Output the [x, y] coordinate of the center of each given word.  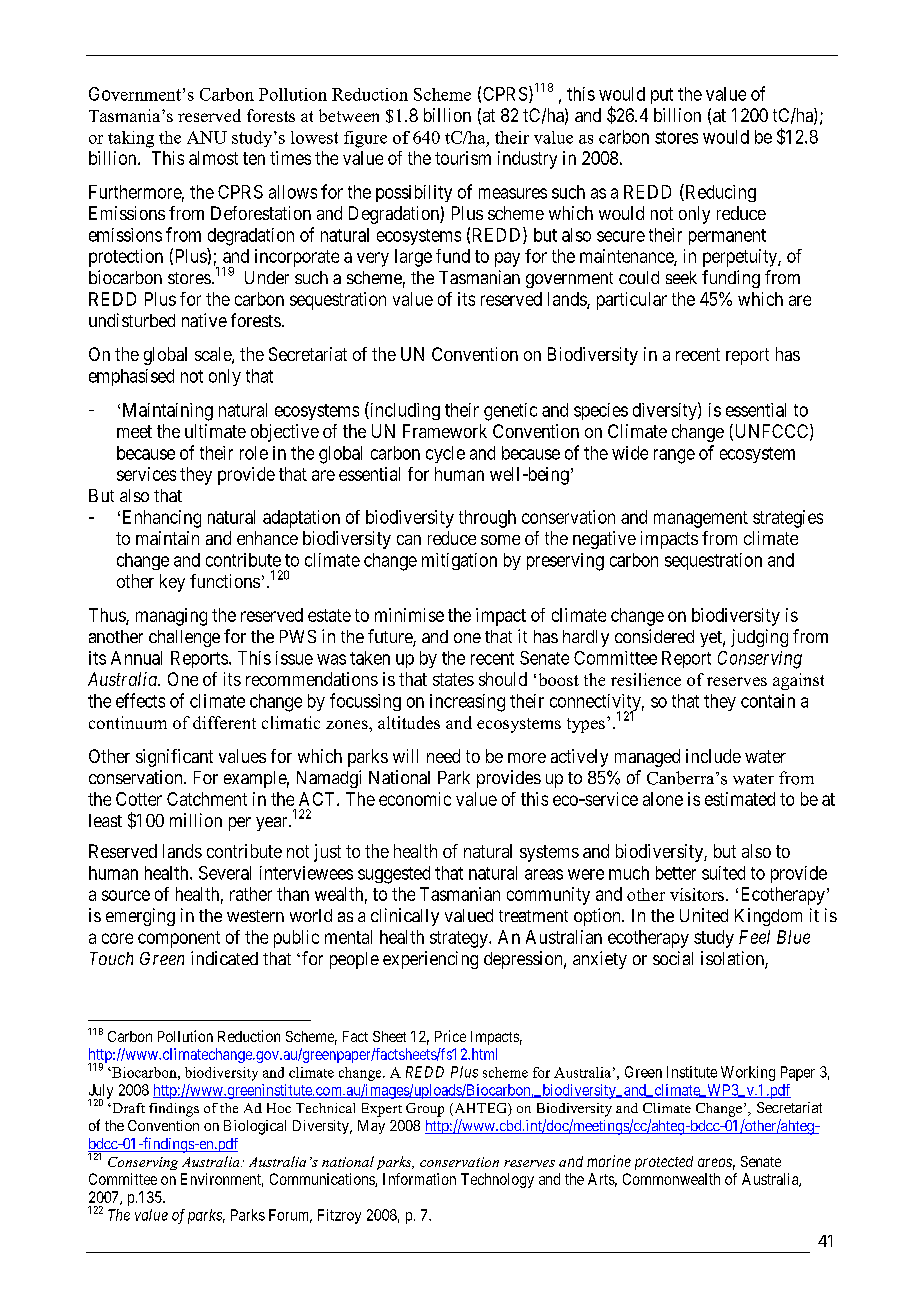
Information [419, 1179]
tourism [463, 158]
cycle [445, 454]
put [662, 96]
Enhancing [162, 519]
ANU [207, 137]
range [674, 456]
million [196, 820]
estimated [740, 799]
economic [415, 799]
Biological [255, 1127]
